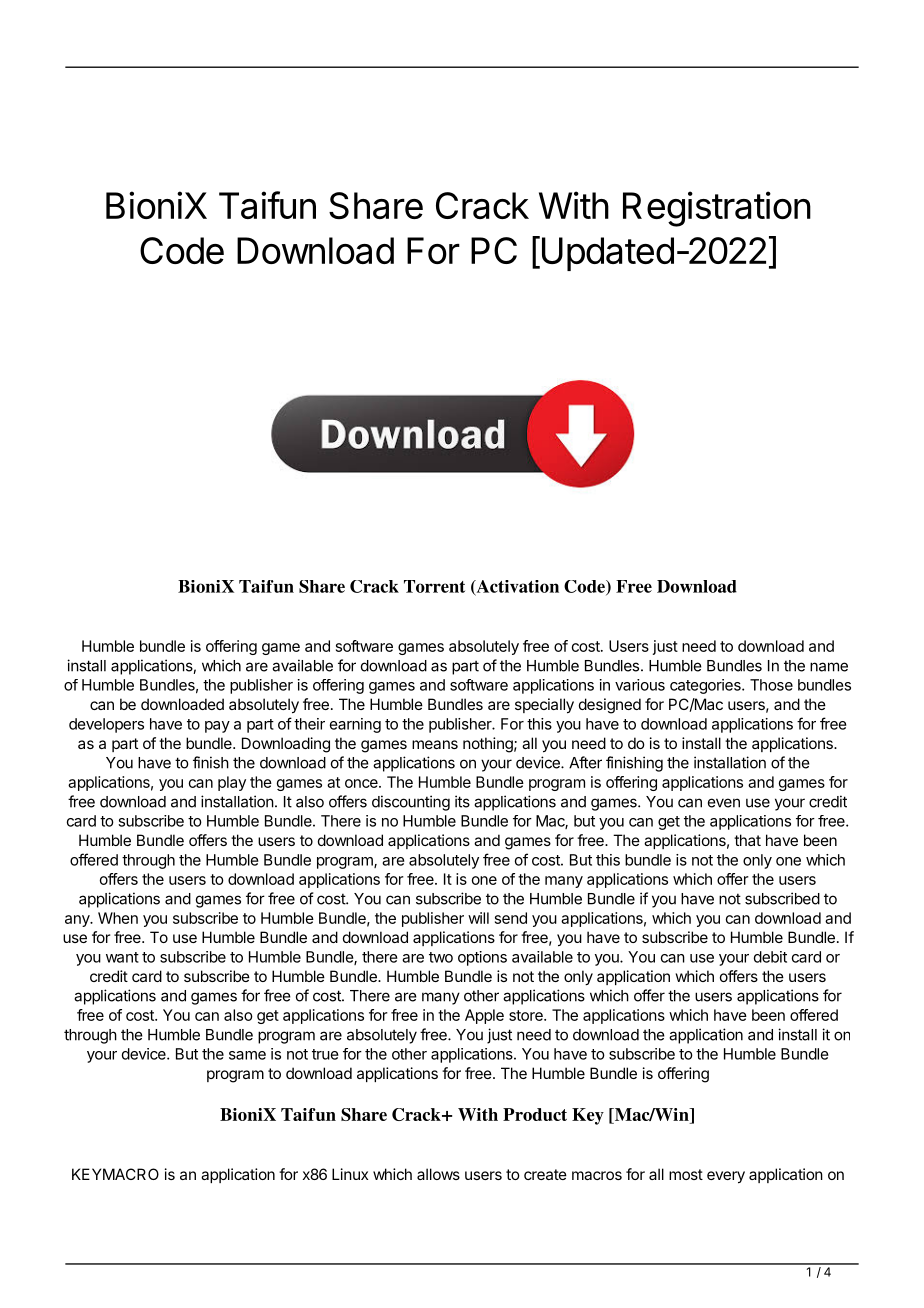 This screenshot has width=924, height=1308. I want to click on name, so click(829, 667).
